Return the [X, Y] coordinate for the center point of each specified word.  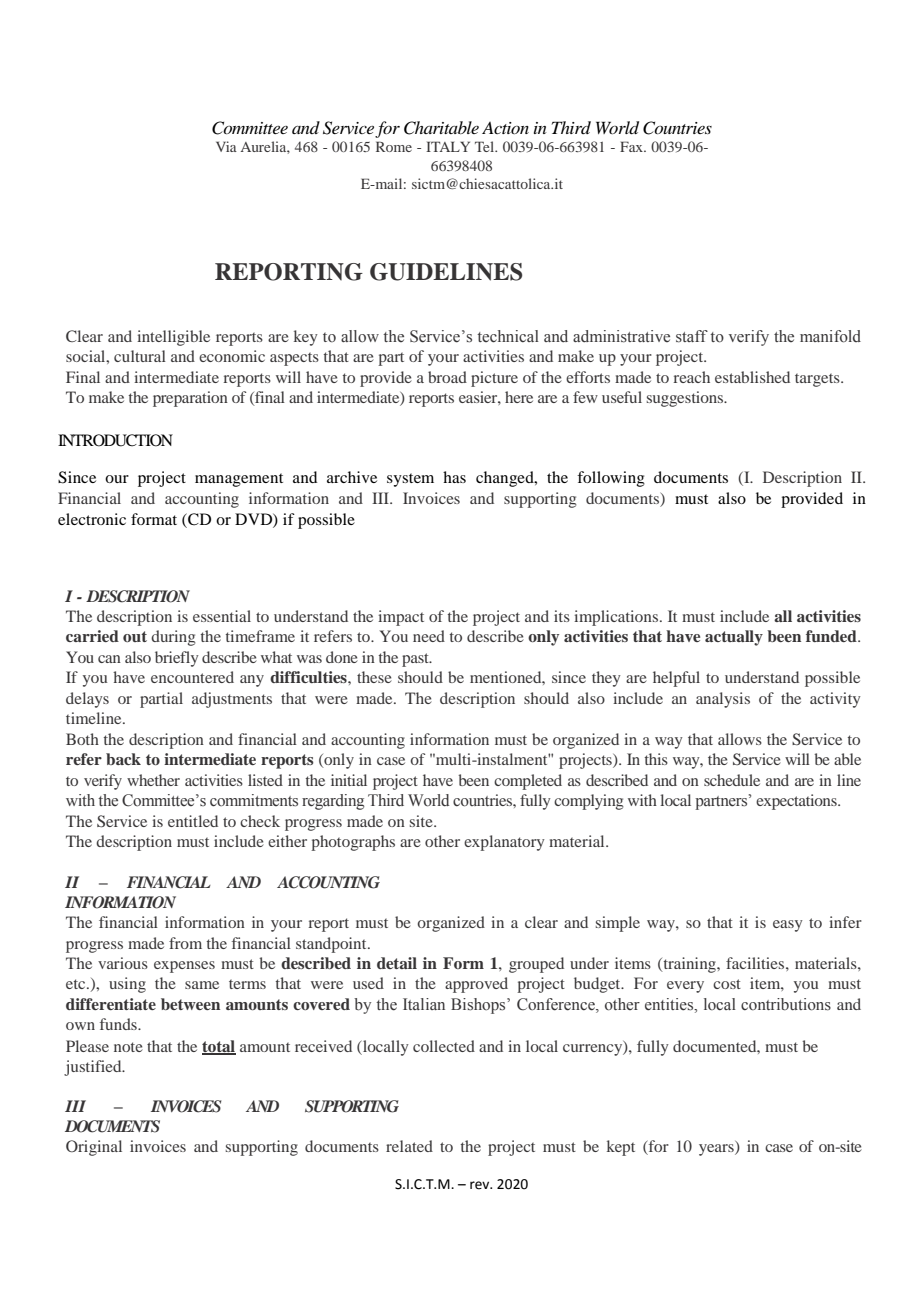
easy [788, 926]
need [429, 636]
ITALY [448, 146]
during [173, 638]
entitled [193, 821]
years [717, 1150]
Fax [632, 146]
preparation [190, 399]
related [409, 1146]
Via [226, 146]
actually [734, 638]
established [752, 377]
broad [447, 377]
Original [94, 1148]
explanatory [504, 843]
